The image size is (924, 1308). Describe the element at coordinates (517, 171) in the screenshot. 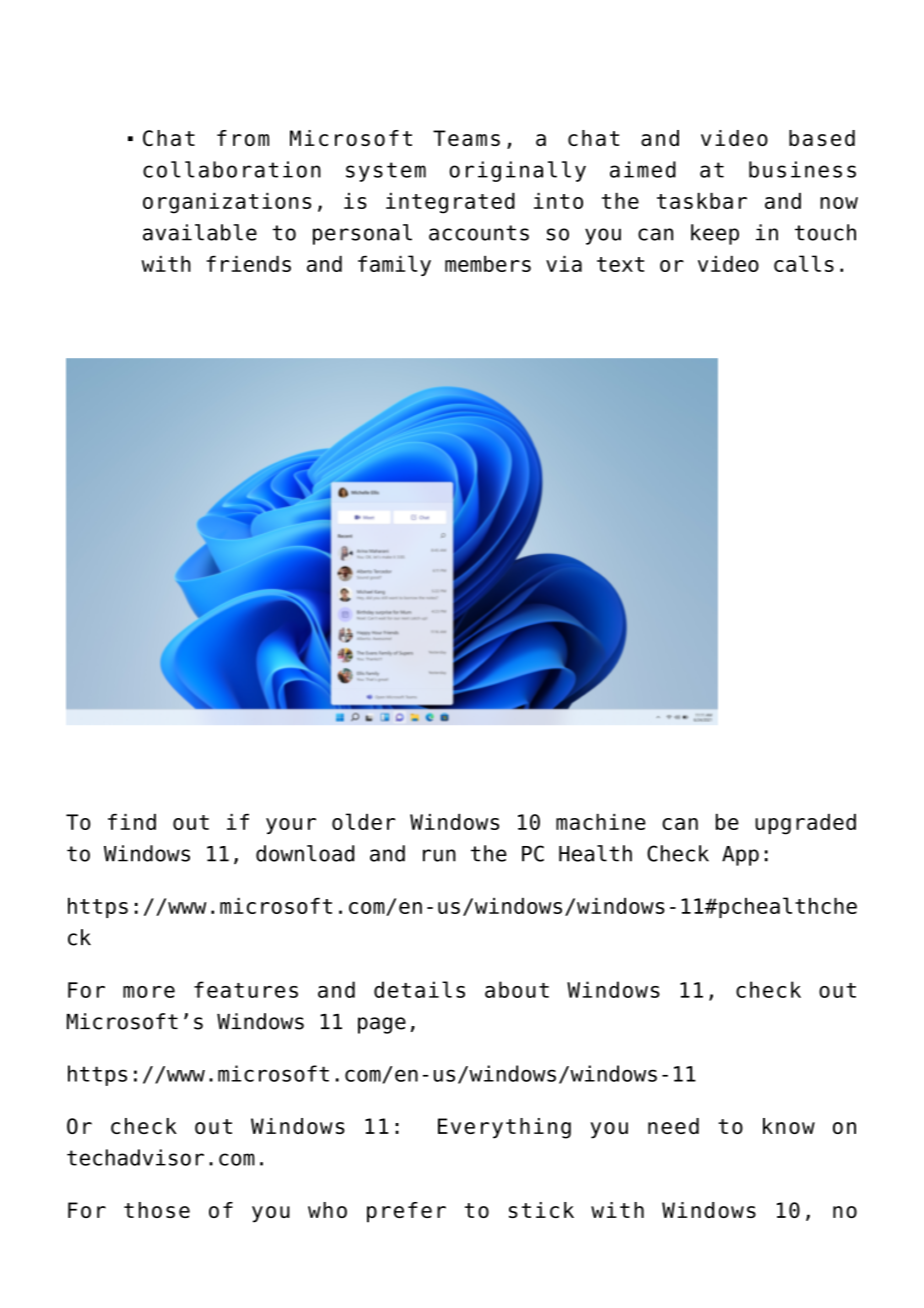

I see `originally` at that location.
